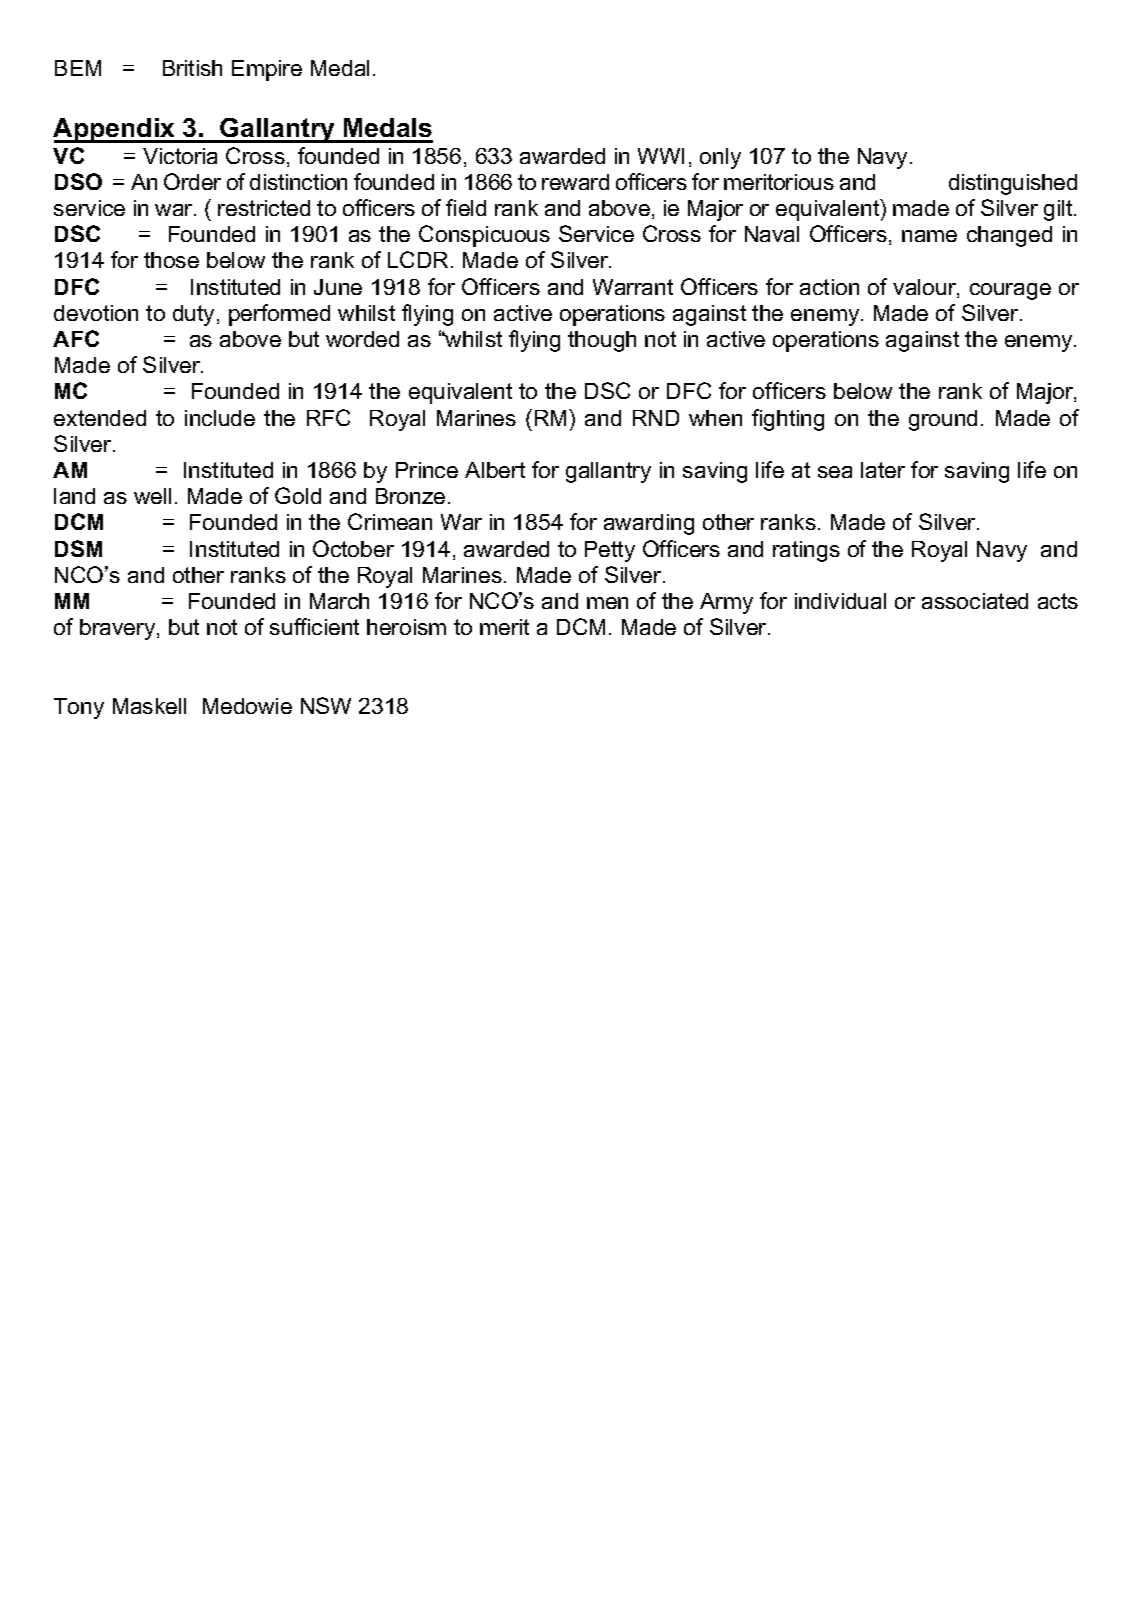 The image size is (1133, 1603). I want to click on Warrant, so click(633, 287).
